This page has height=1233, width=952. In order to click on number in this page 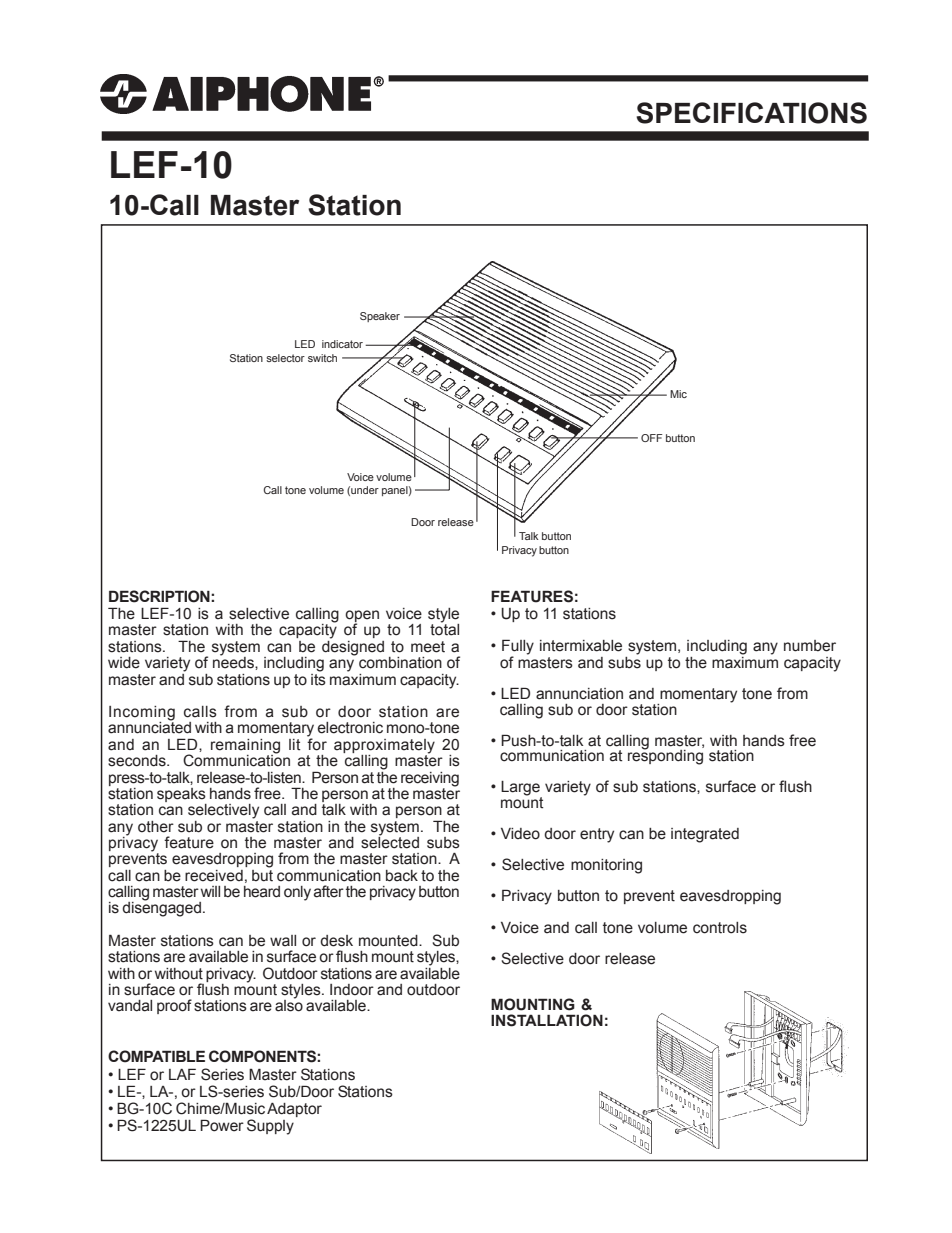, I will do `click(810, 646)`.
